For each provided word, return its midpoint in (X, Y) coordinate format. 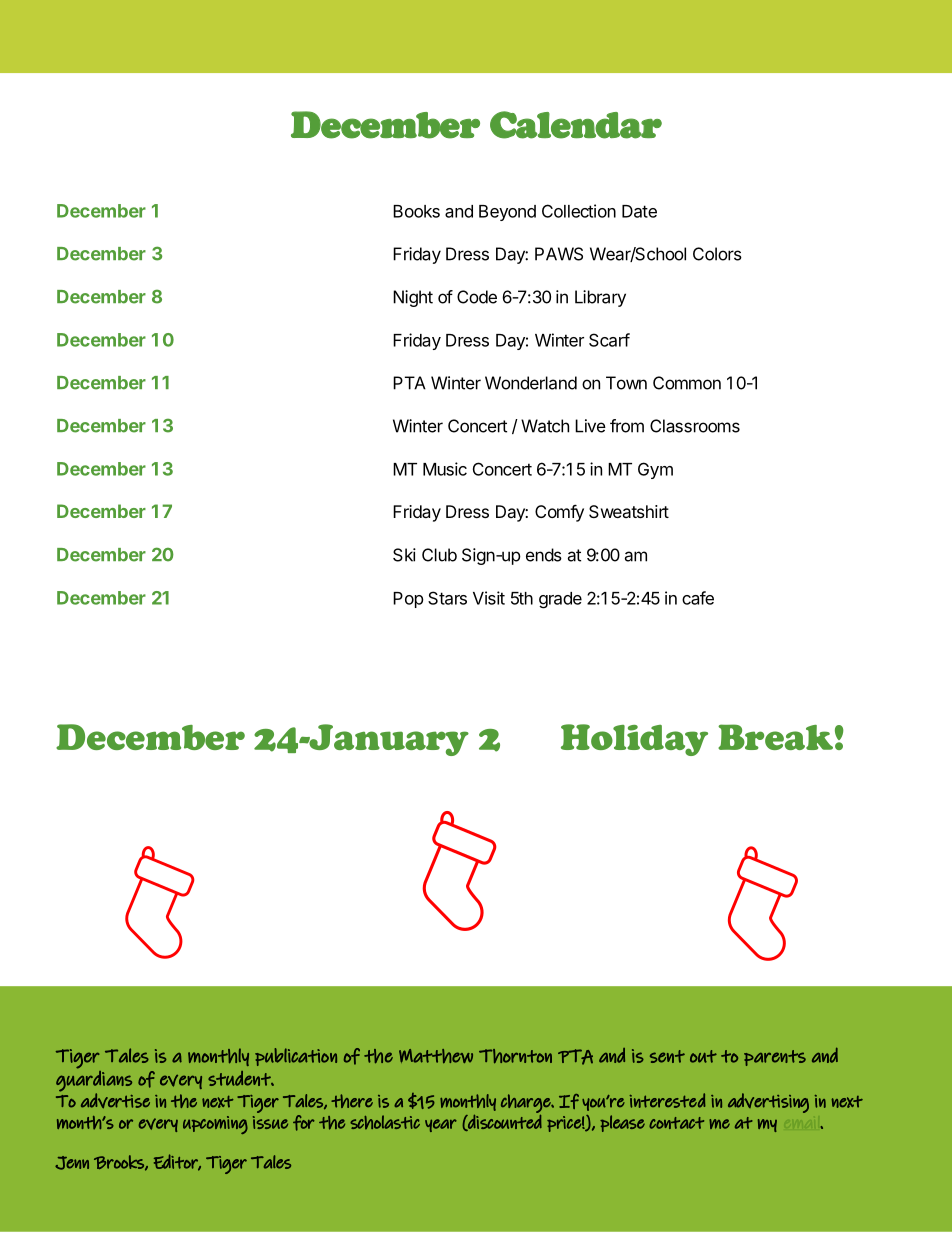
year (441, 1125)
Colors (717, 254)
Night (413, 298)
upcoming (215, 1125)
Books (416, 211)
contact (676, 1123)
